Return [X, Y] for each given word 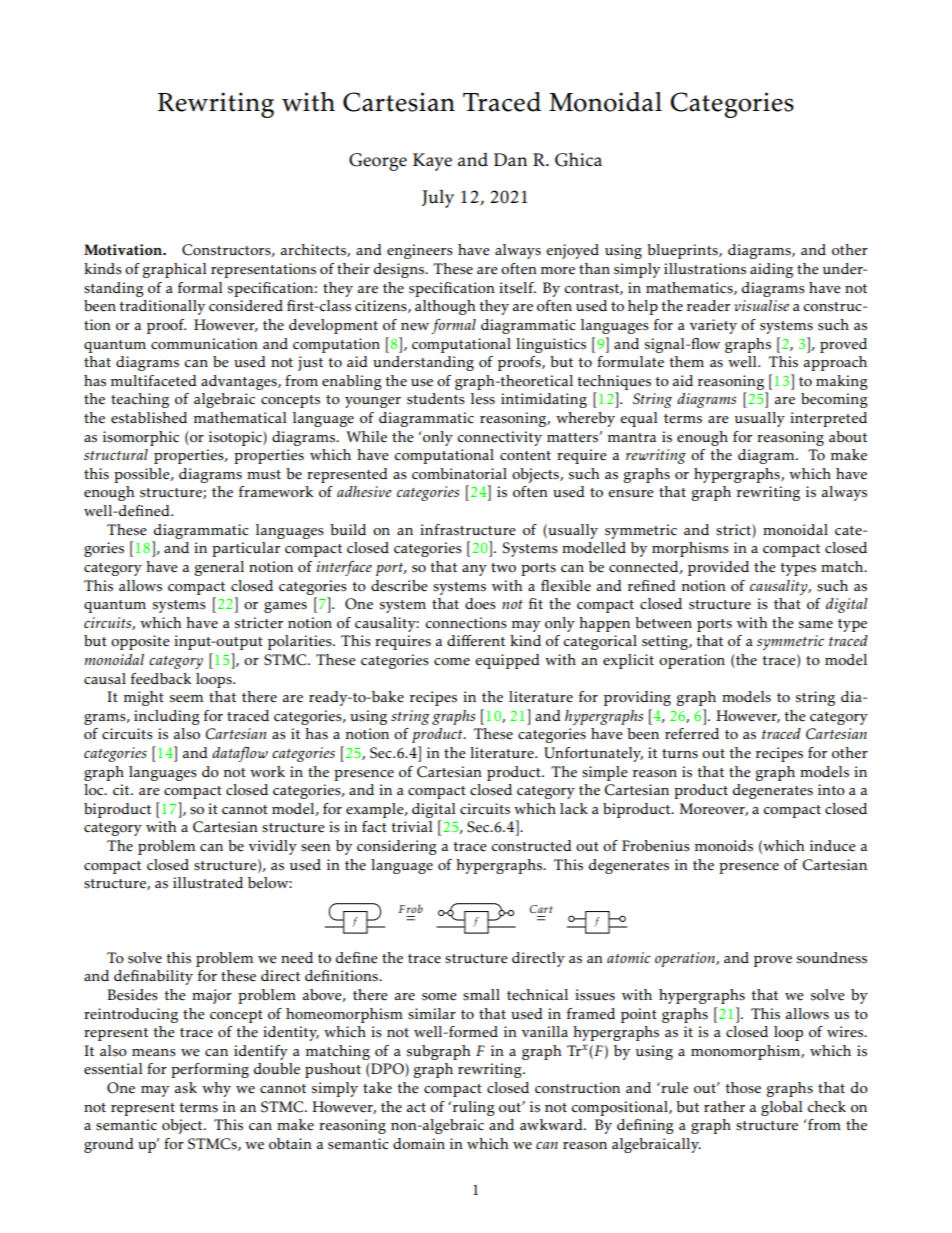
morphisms [690, 549]
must [264, 475]
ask [186, 1088]
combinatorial [459, 474]
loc [95, 790]
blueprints [683, 251]
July [438, 199]
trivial [412, 826]
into [831, 790]
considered [246, 306]
